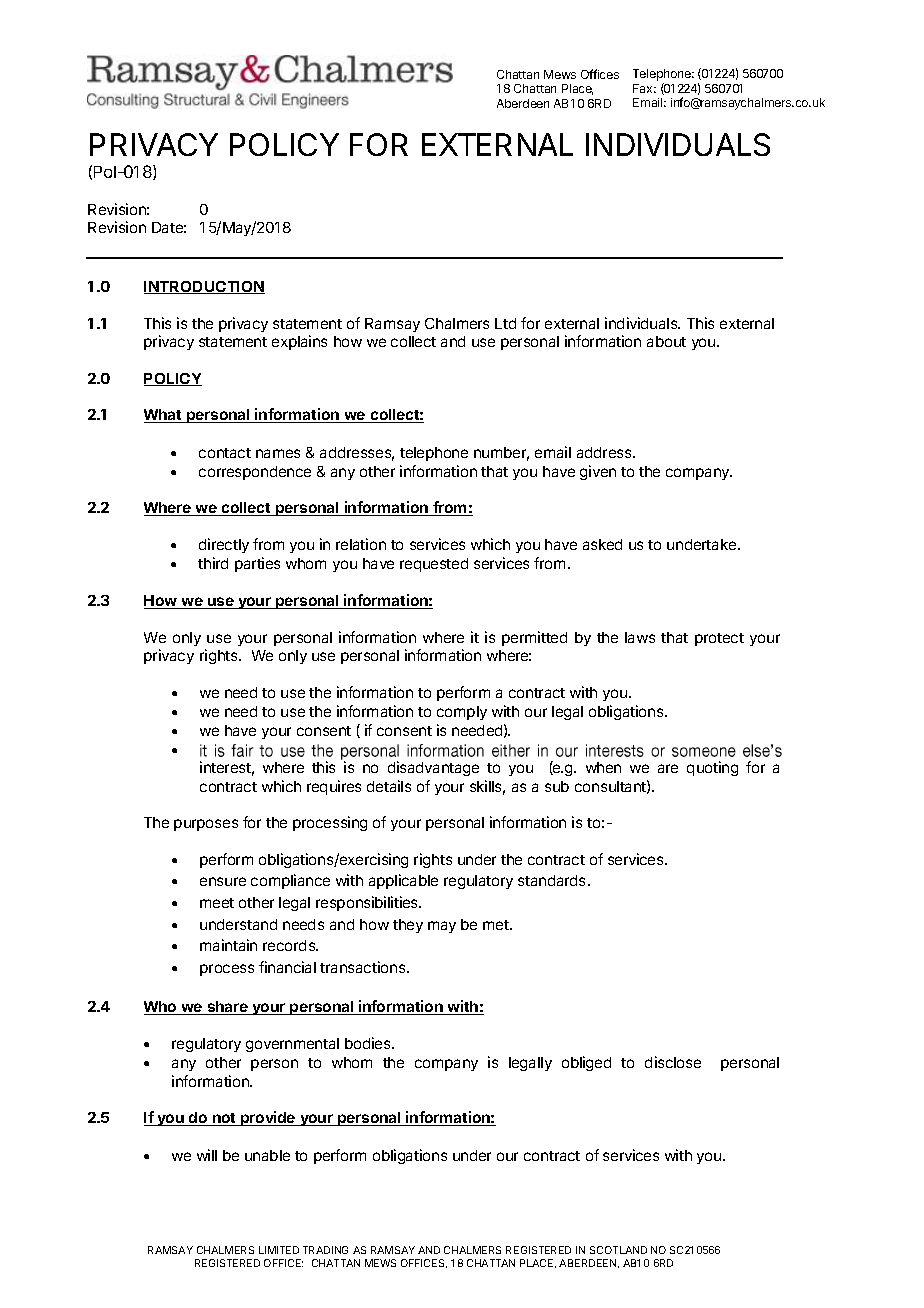 The height and width of the screenshot is (1308, 924). What do you see at coordinates (666, 341) in the screenshot?
I see `about` at bounding box center [666, 341].
